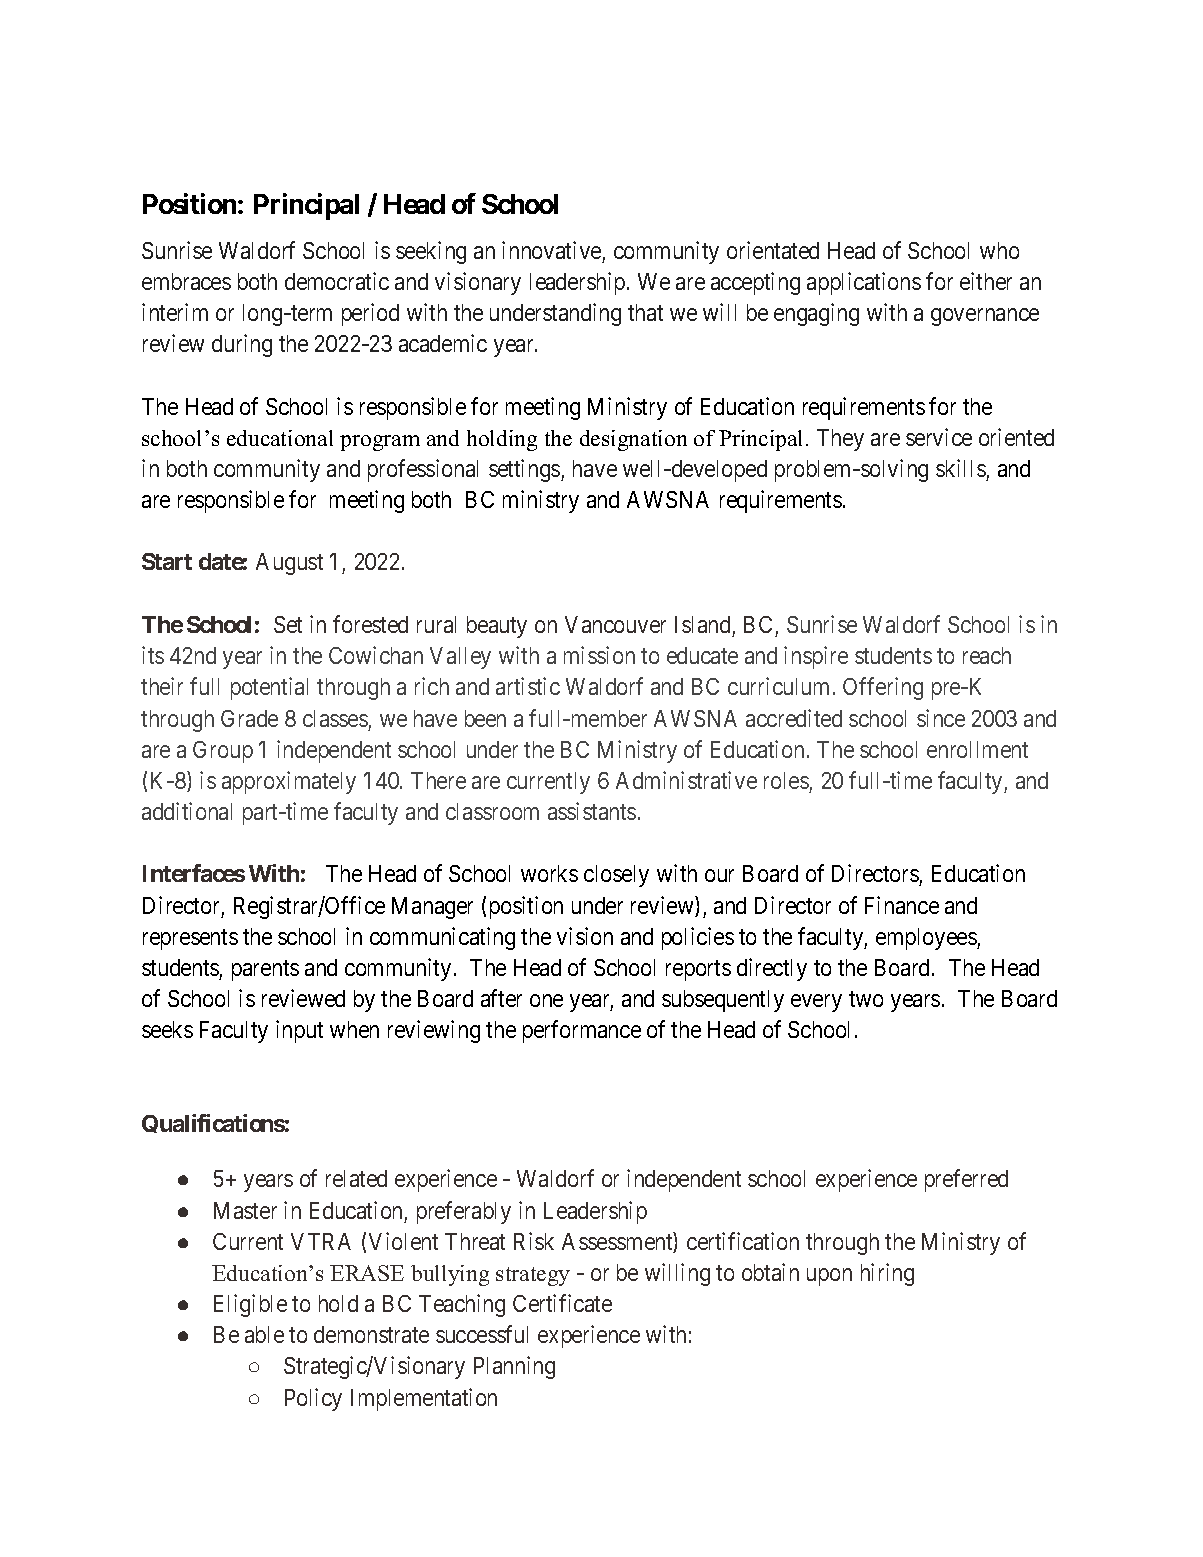  Describe the element at coordinates (186, 281) in the page. I see `embraces` at that location.
